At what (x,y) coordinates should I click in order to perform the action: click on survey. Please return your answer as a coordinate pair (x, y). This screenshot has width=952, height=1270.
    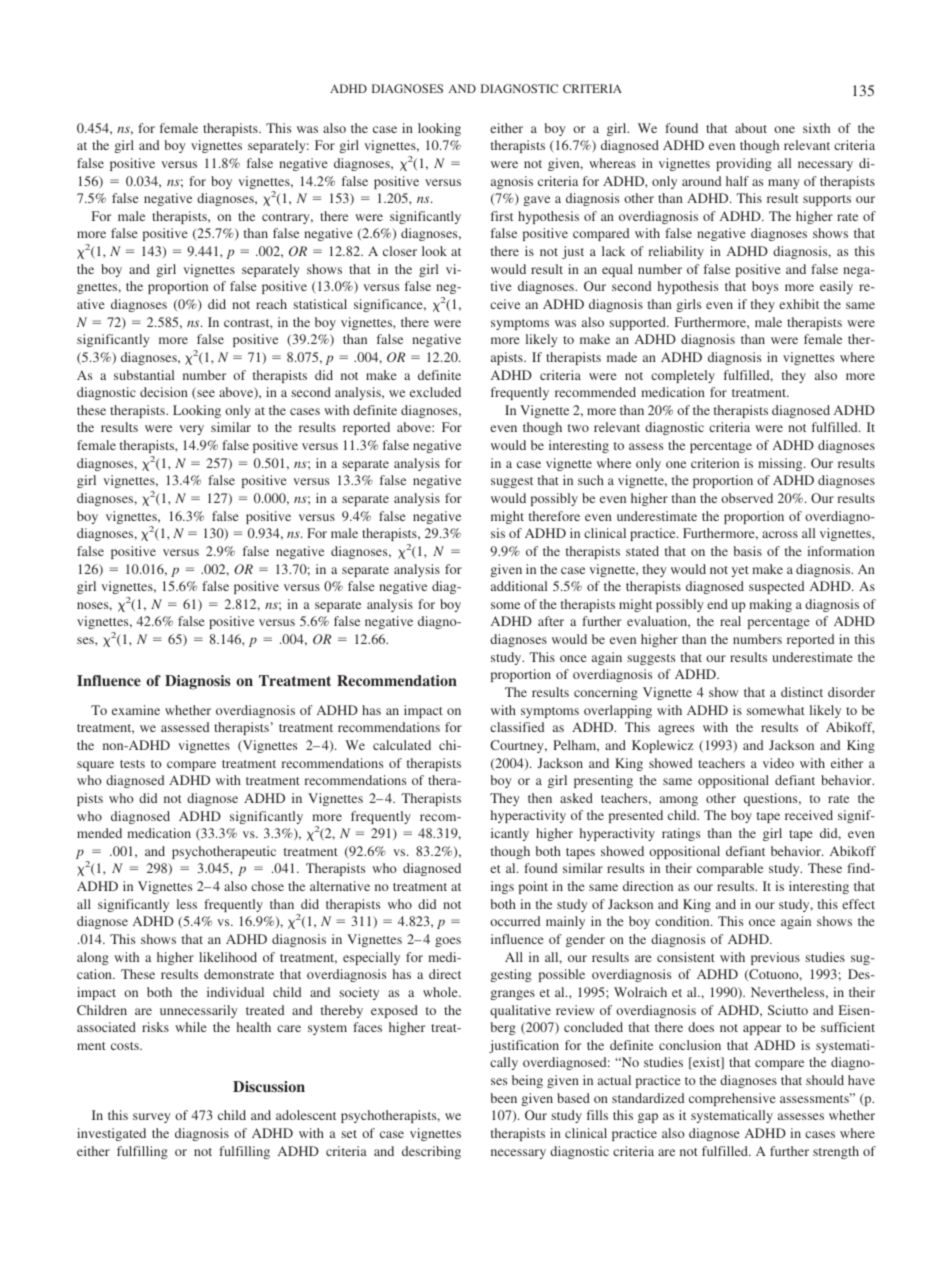
    Looking at the image, I should click on (151, 1118).
